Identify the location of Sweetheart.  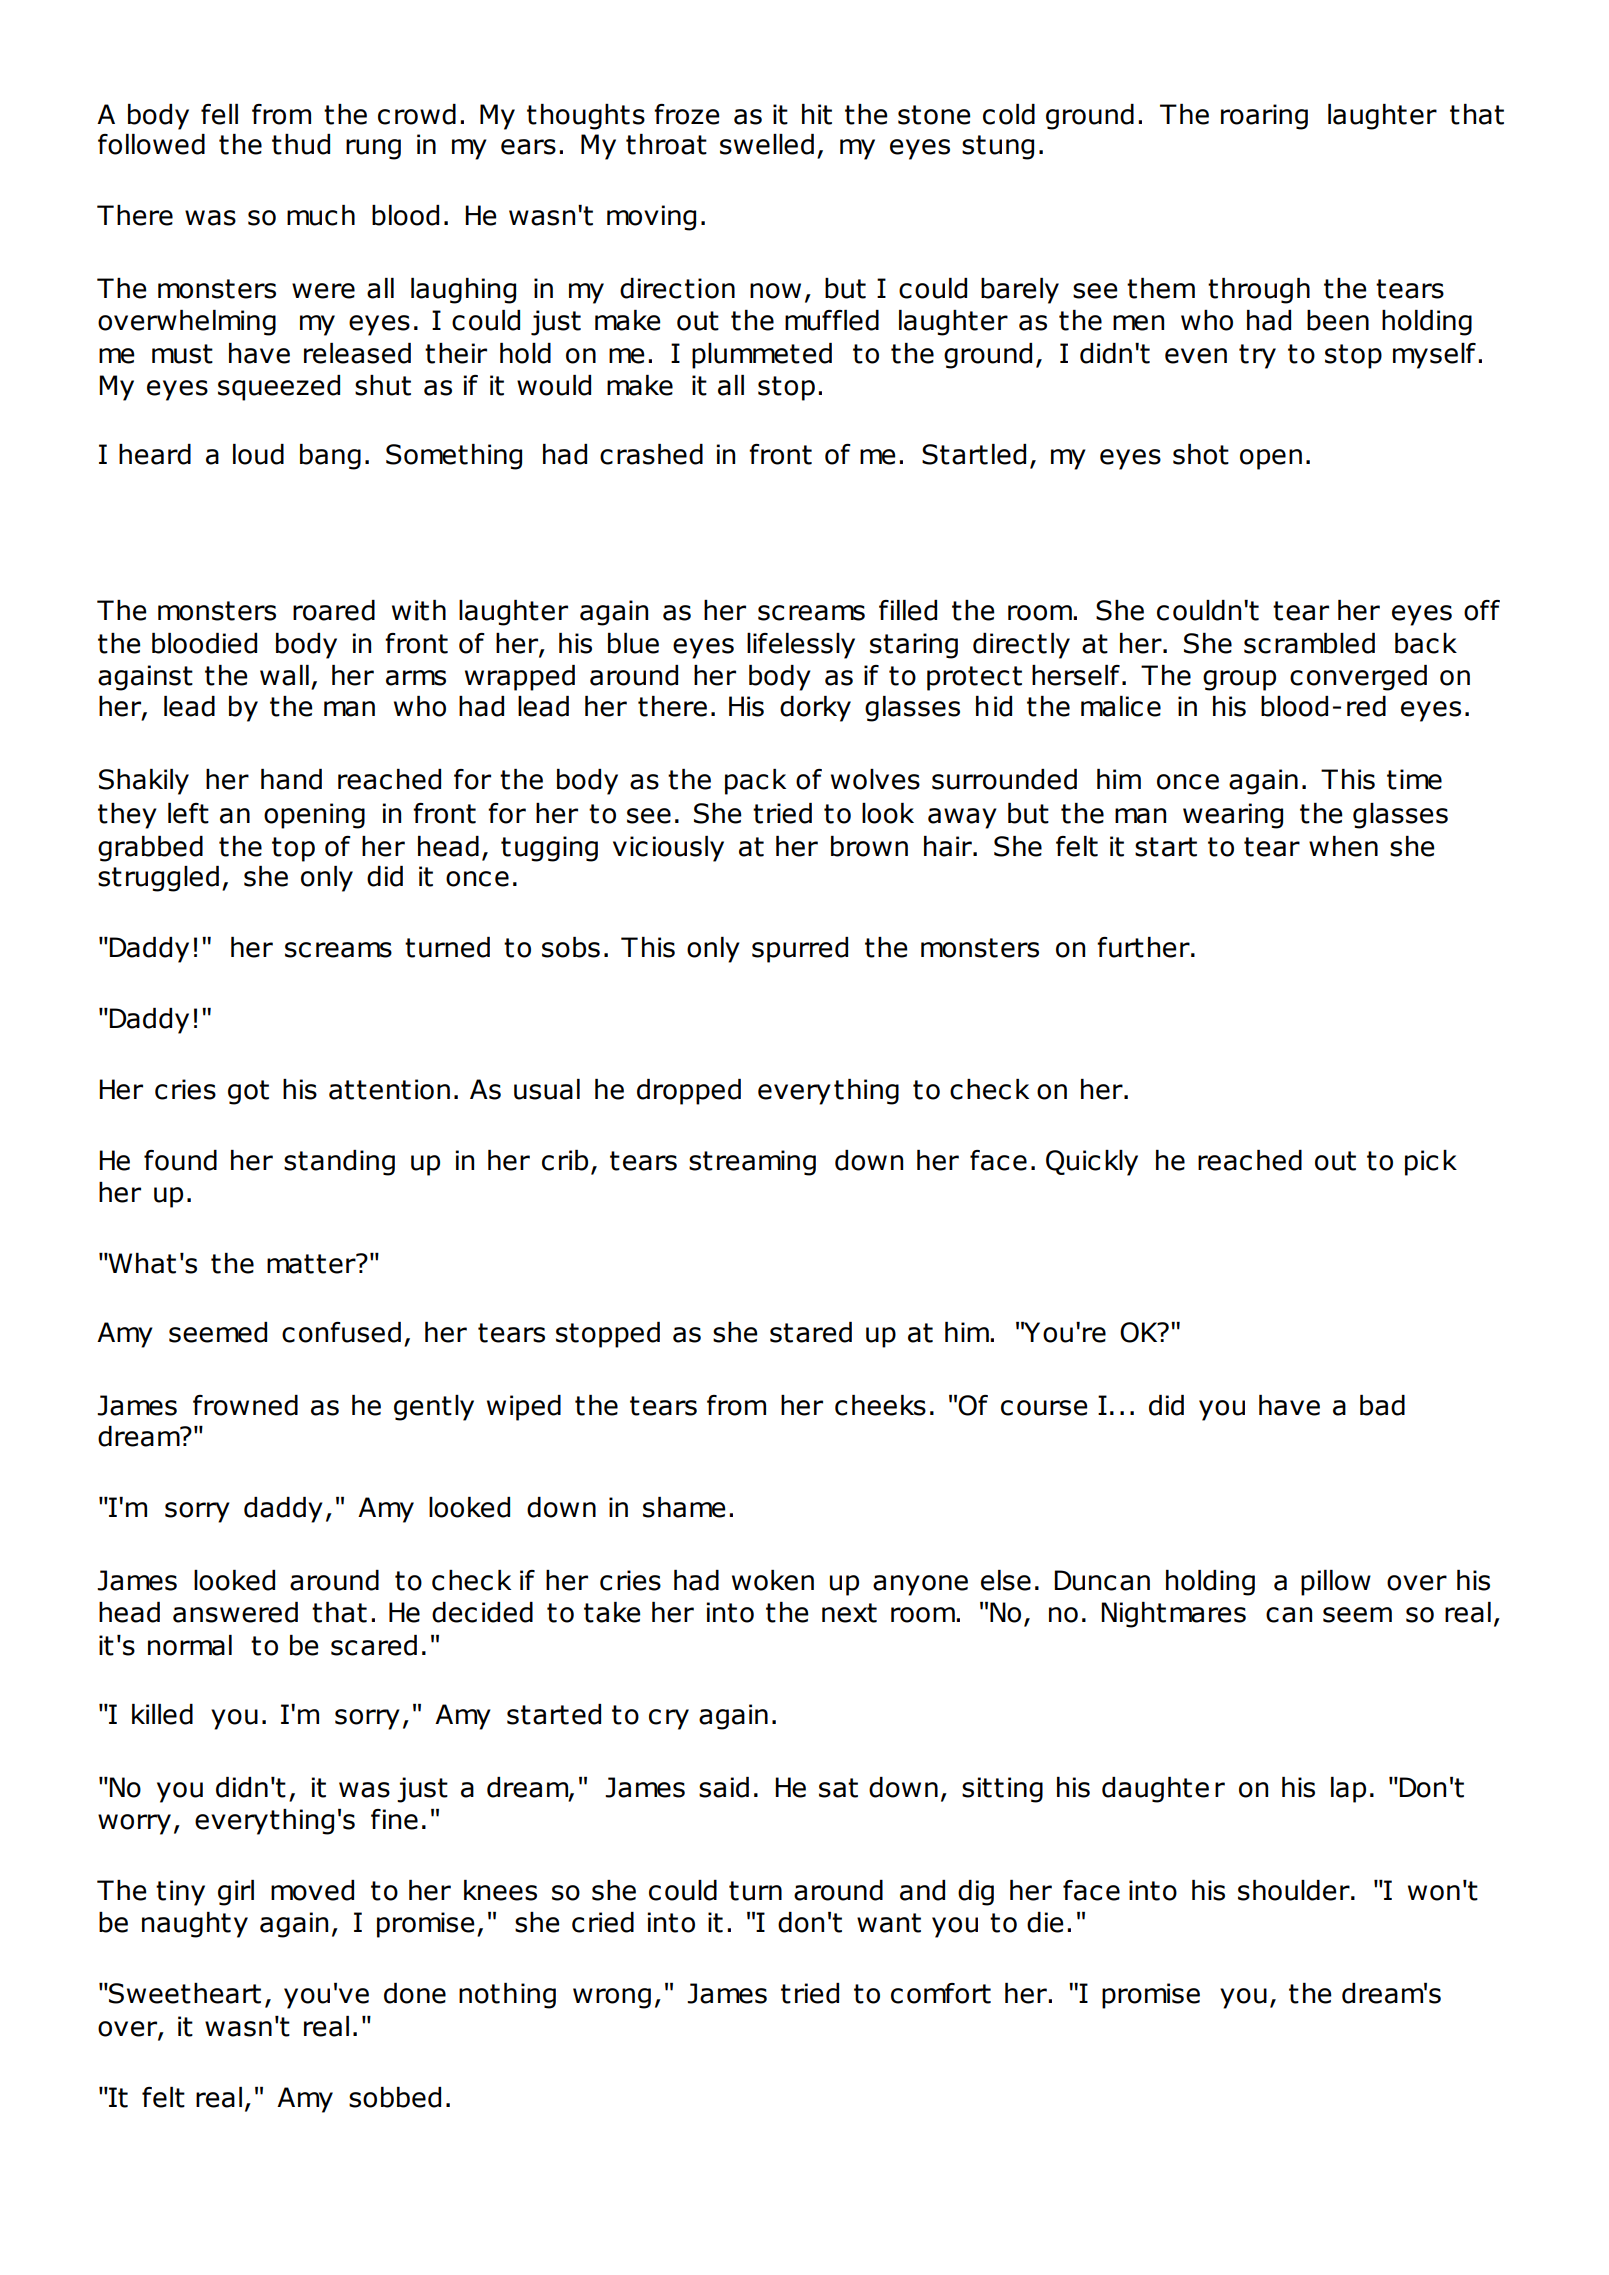
(184, 1993).
